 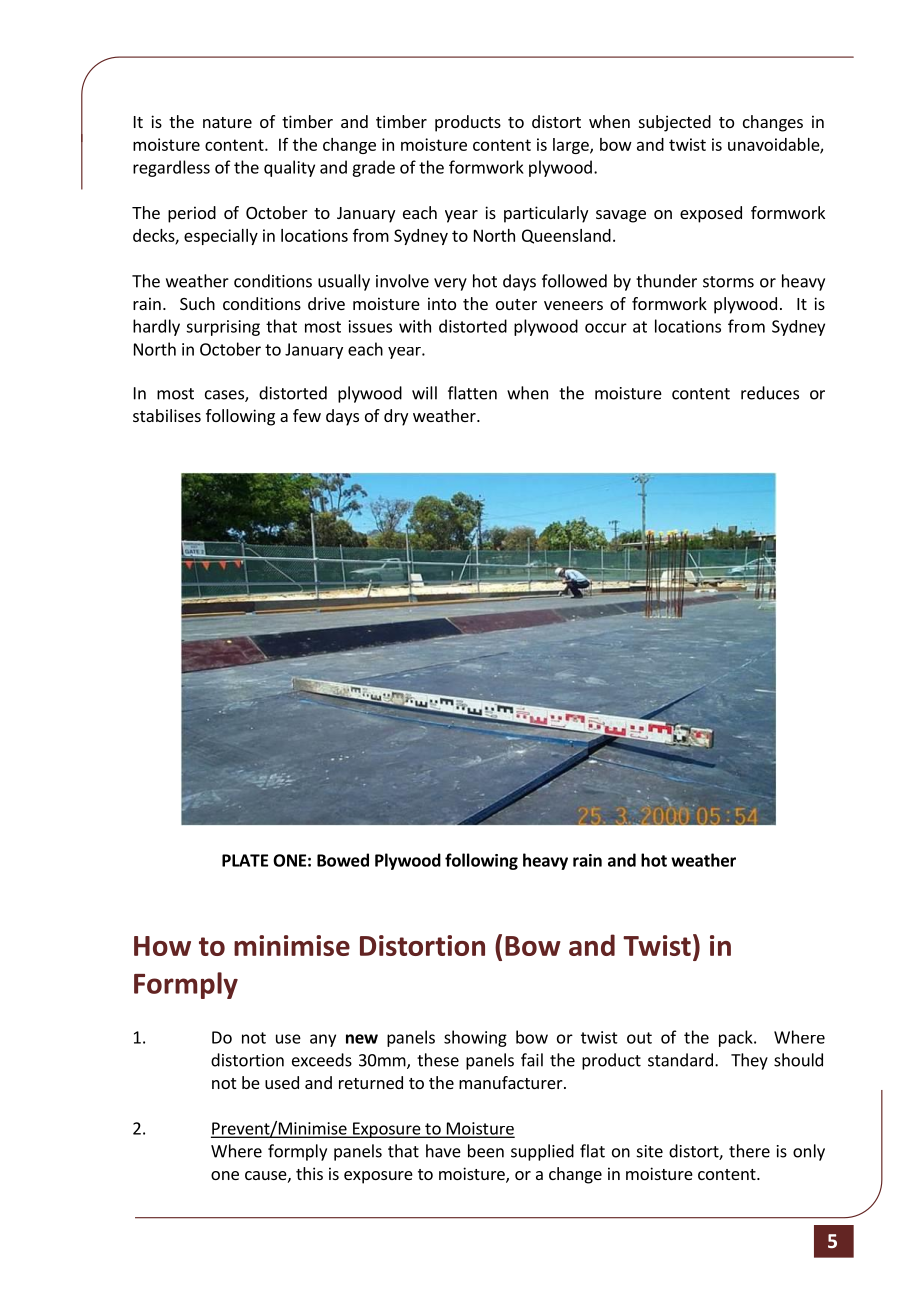 What do you see at coordinates (486, 1151) in the screenshot?
I see `been` at bounding box center [486, 1151].
